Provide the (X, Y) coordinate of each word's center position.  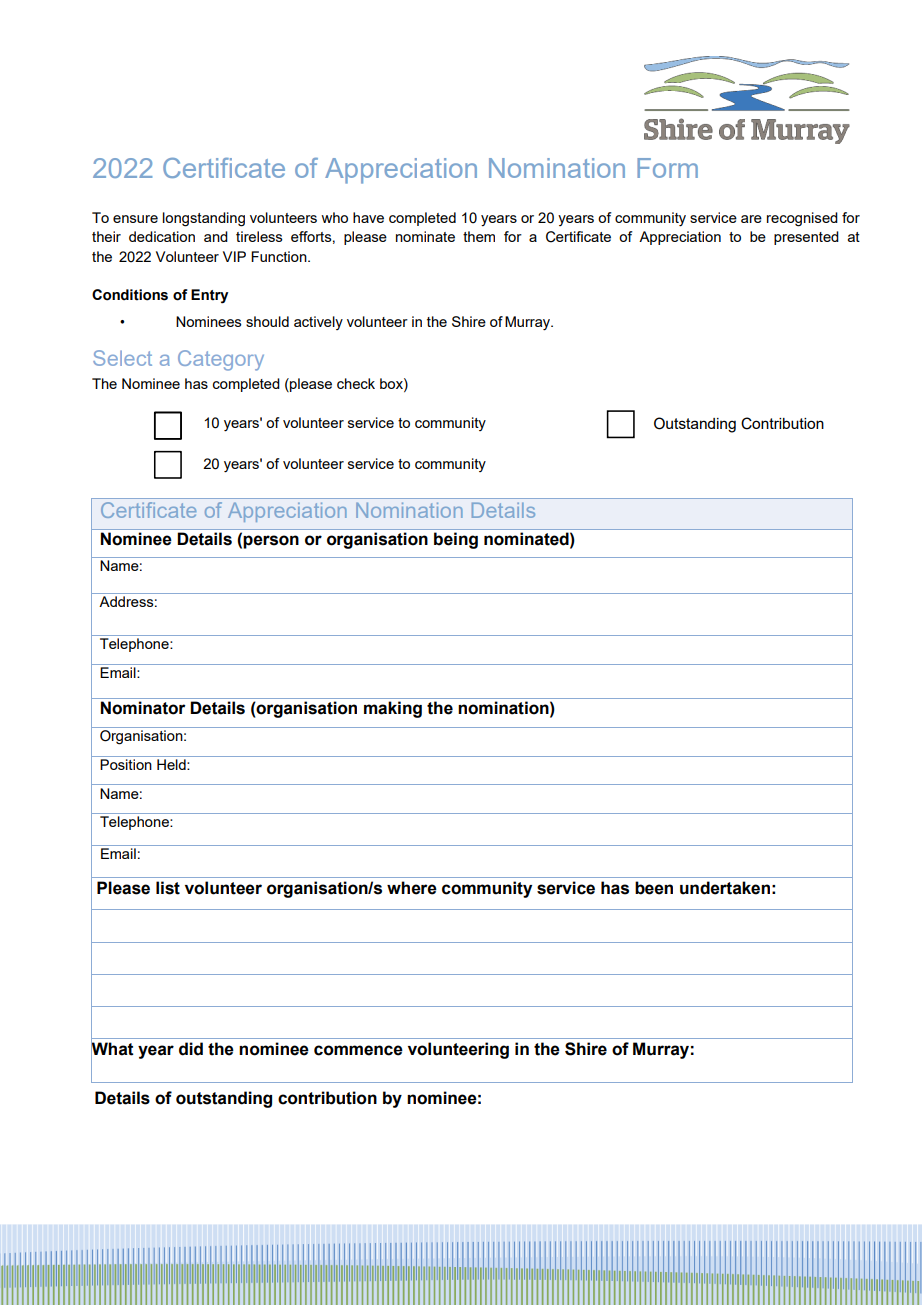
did (191, 1049)
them (479, 236)
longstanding (204, 219)
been (654, 888)
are (751, 219)
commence (358, 1050)
